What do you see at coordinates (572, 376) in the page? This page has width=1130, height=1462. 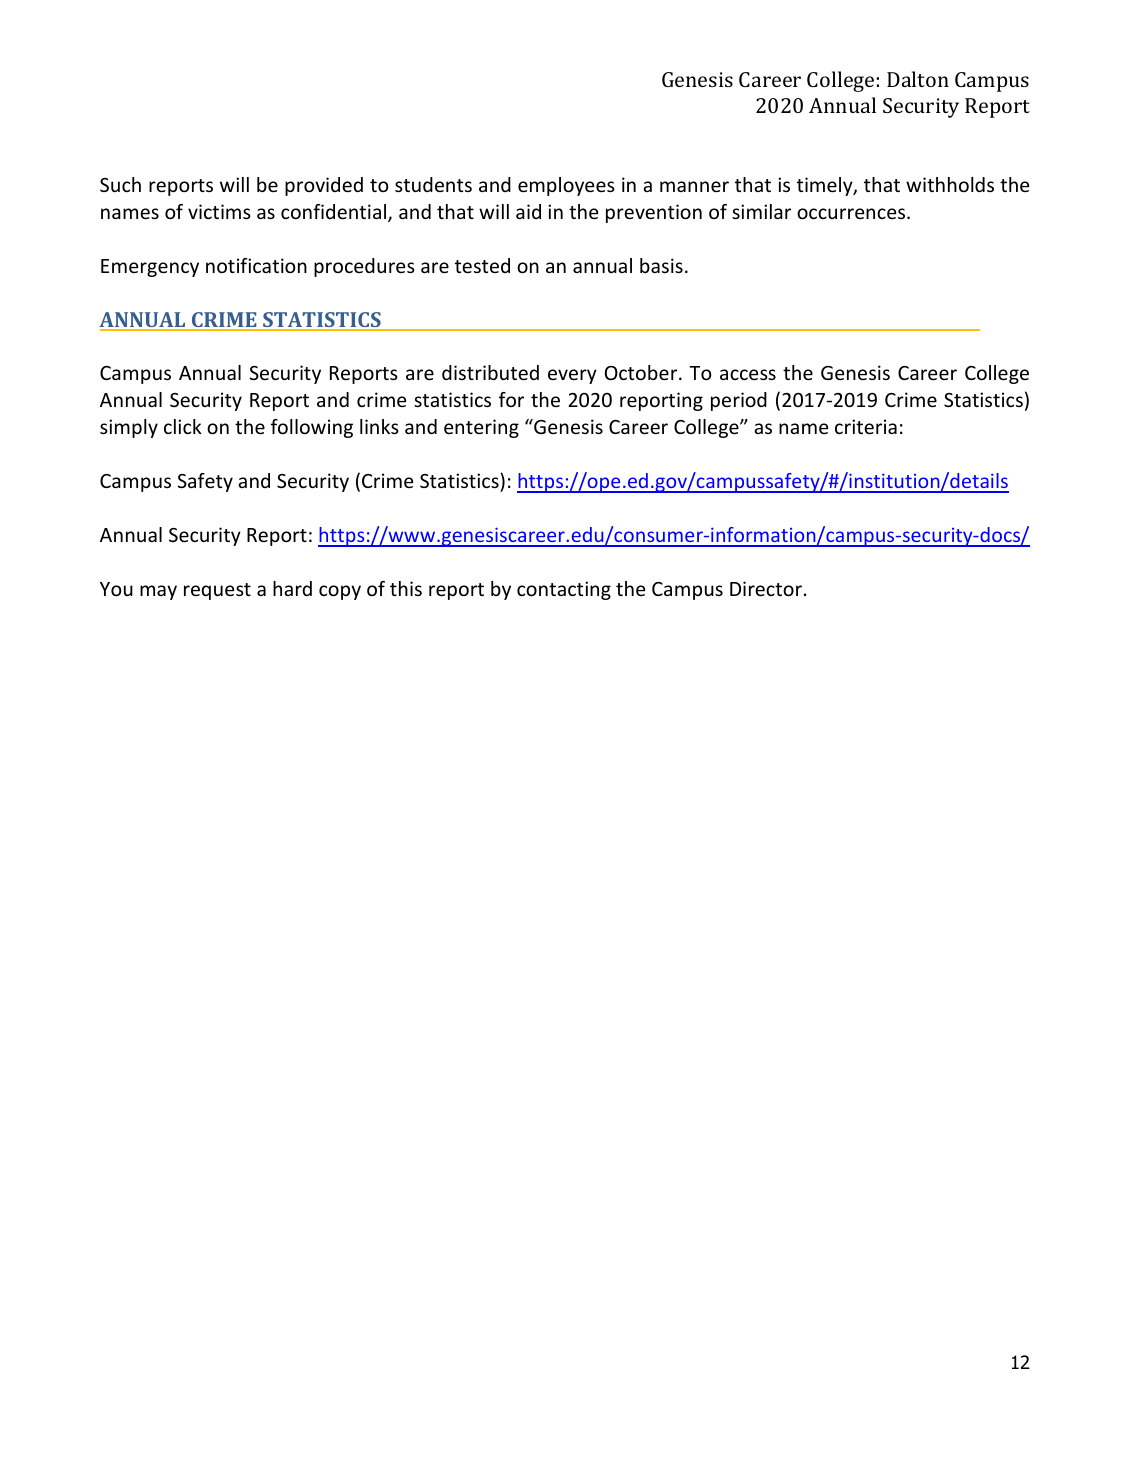 I see `every` at bounding box center [572, 376].
